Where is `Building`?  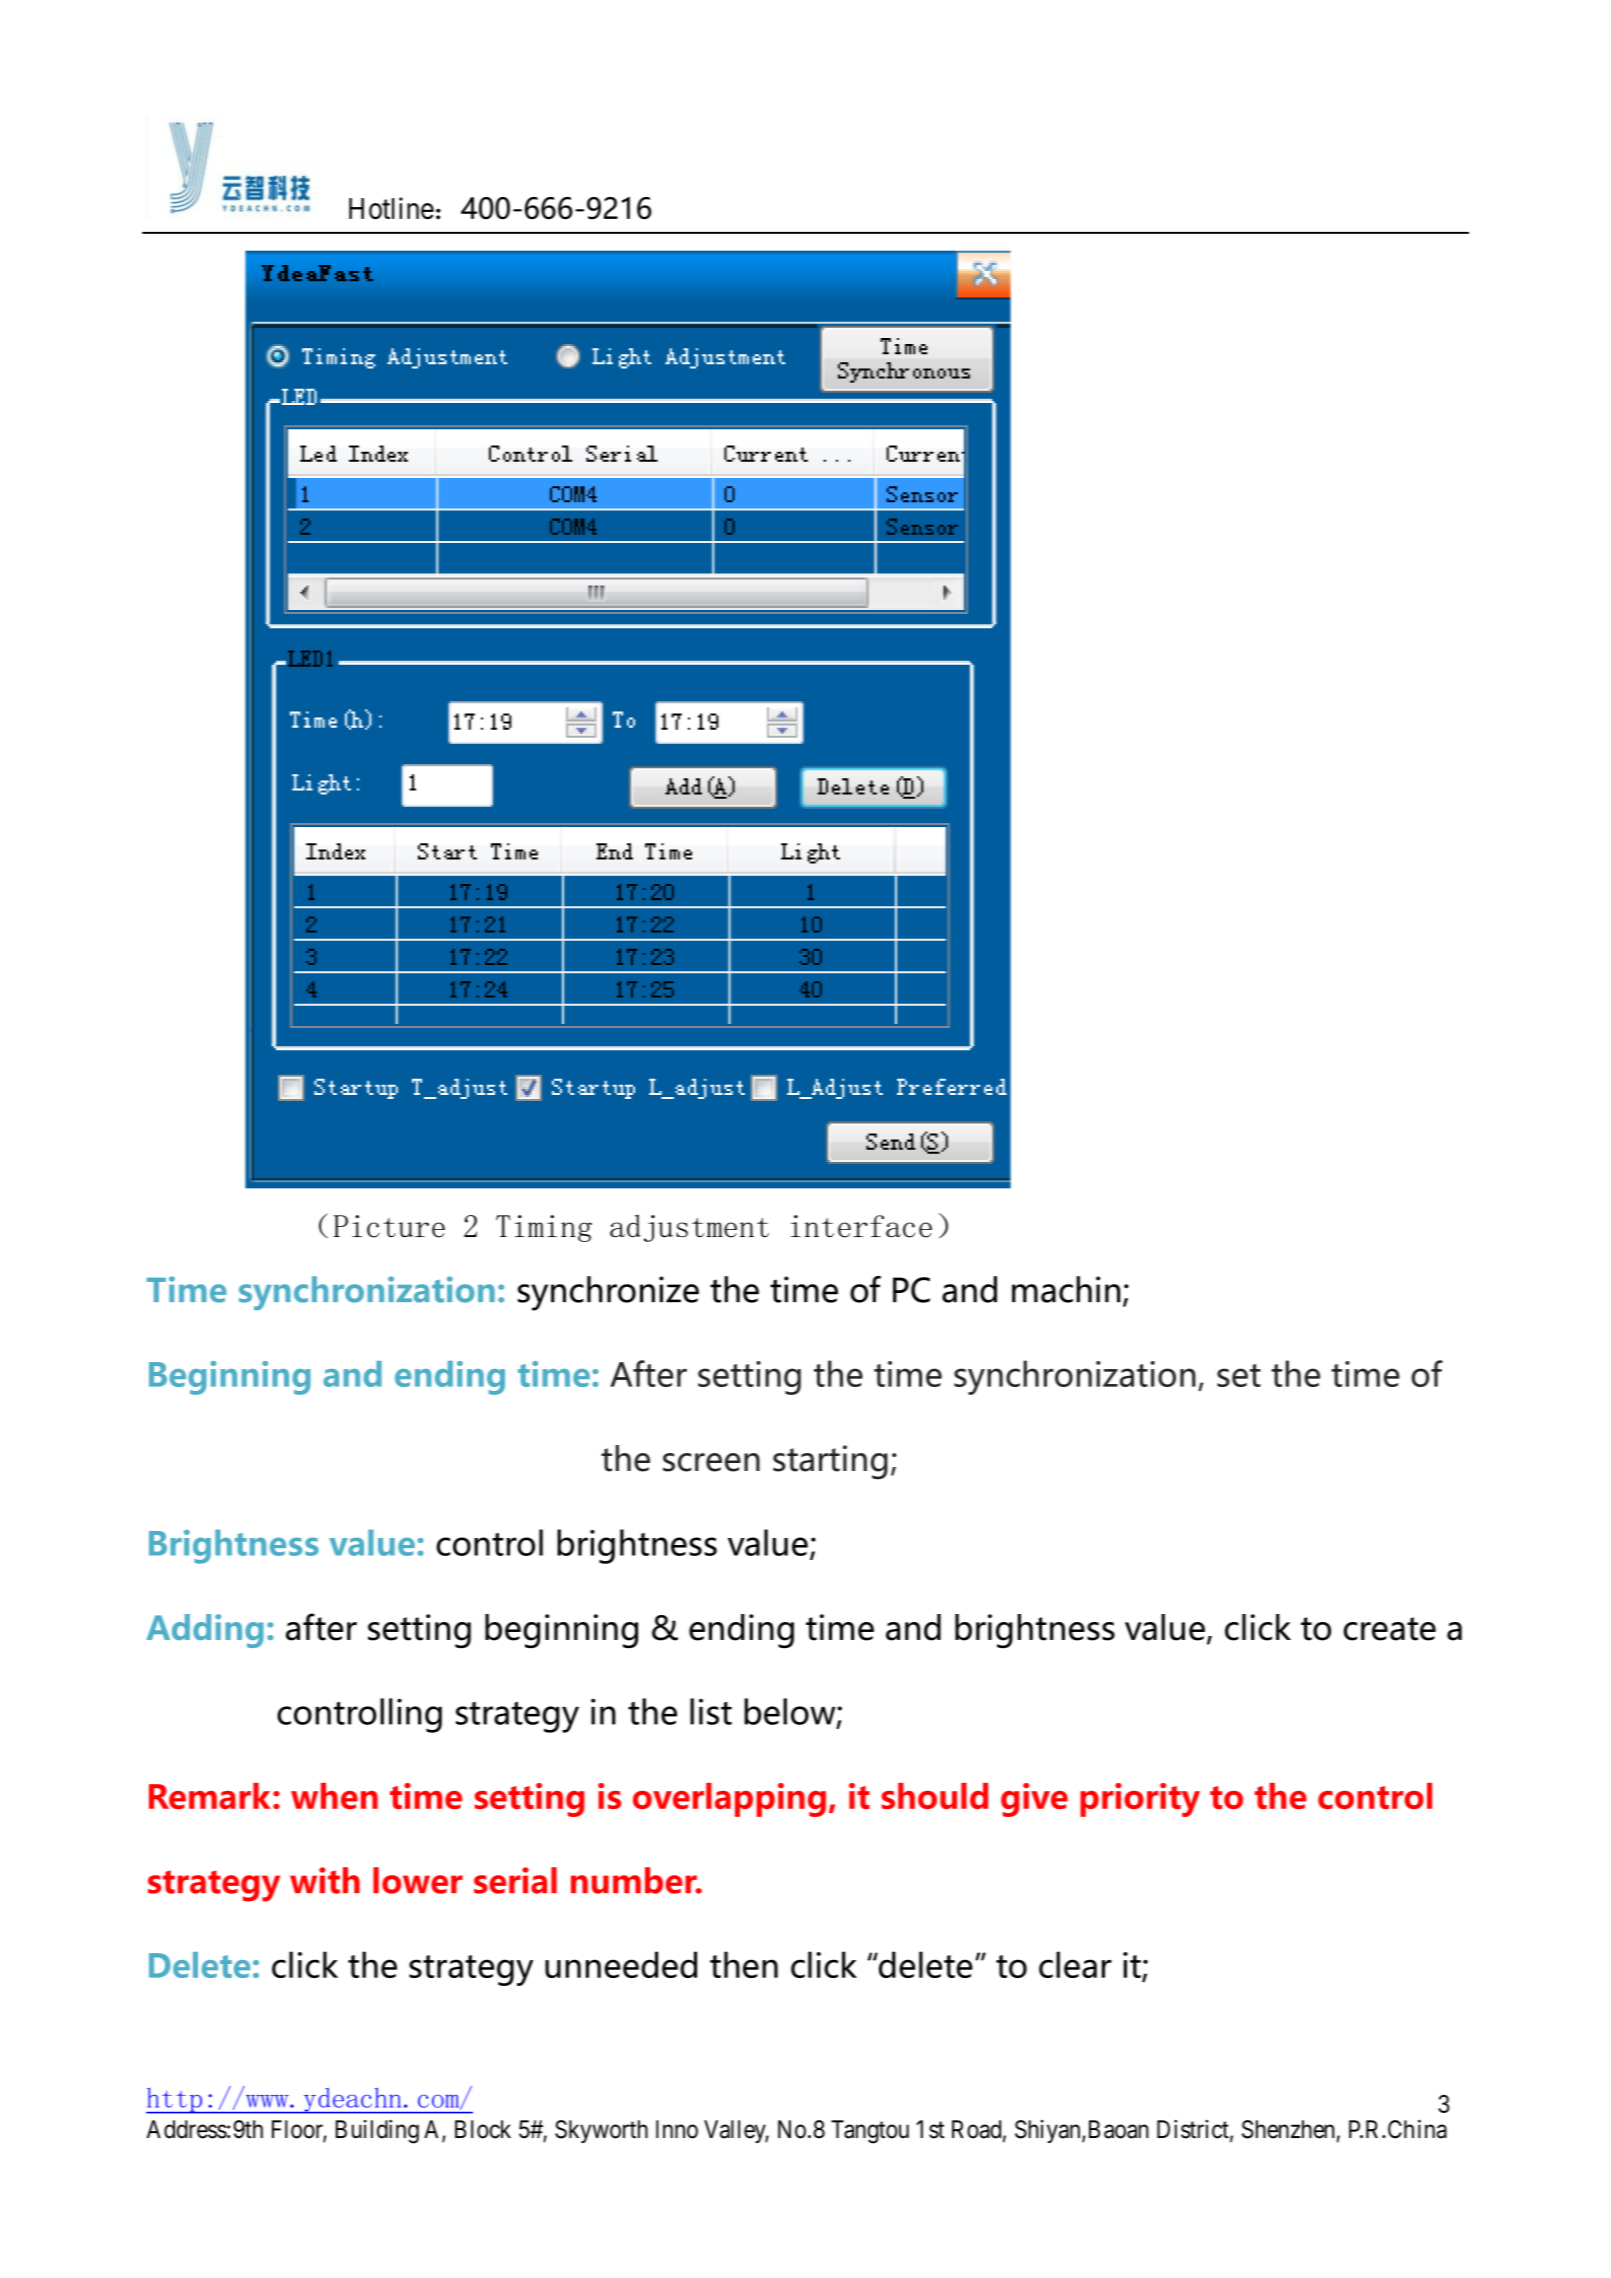
Building is located at coordinates (377, 2132).
